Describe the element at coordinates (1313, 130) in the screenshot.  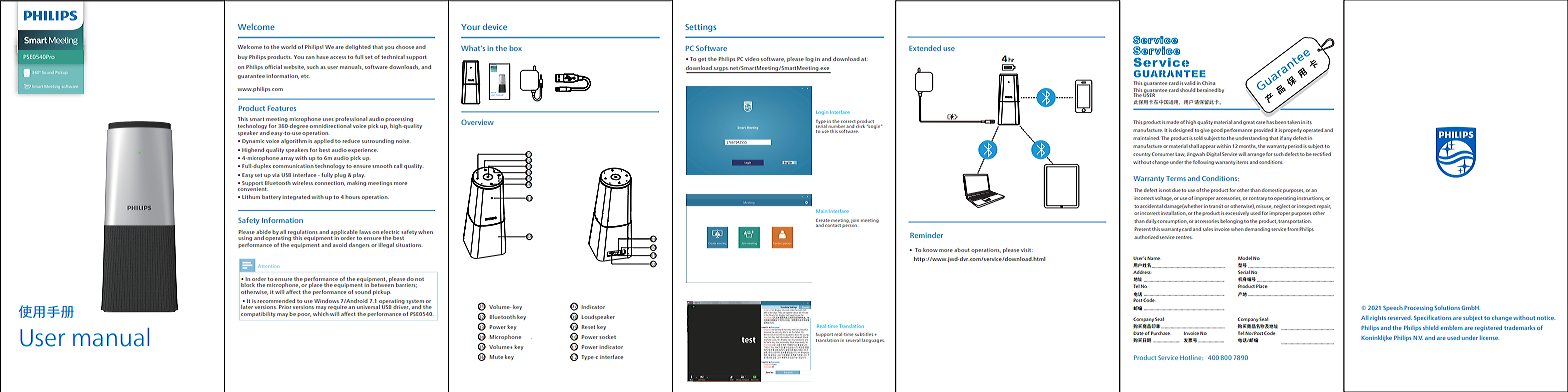
I see `operated` at that location.
